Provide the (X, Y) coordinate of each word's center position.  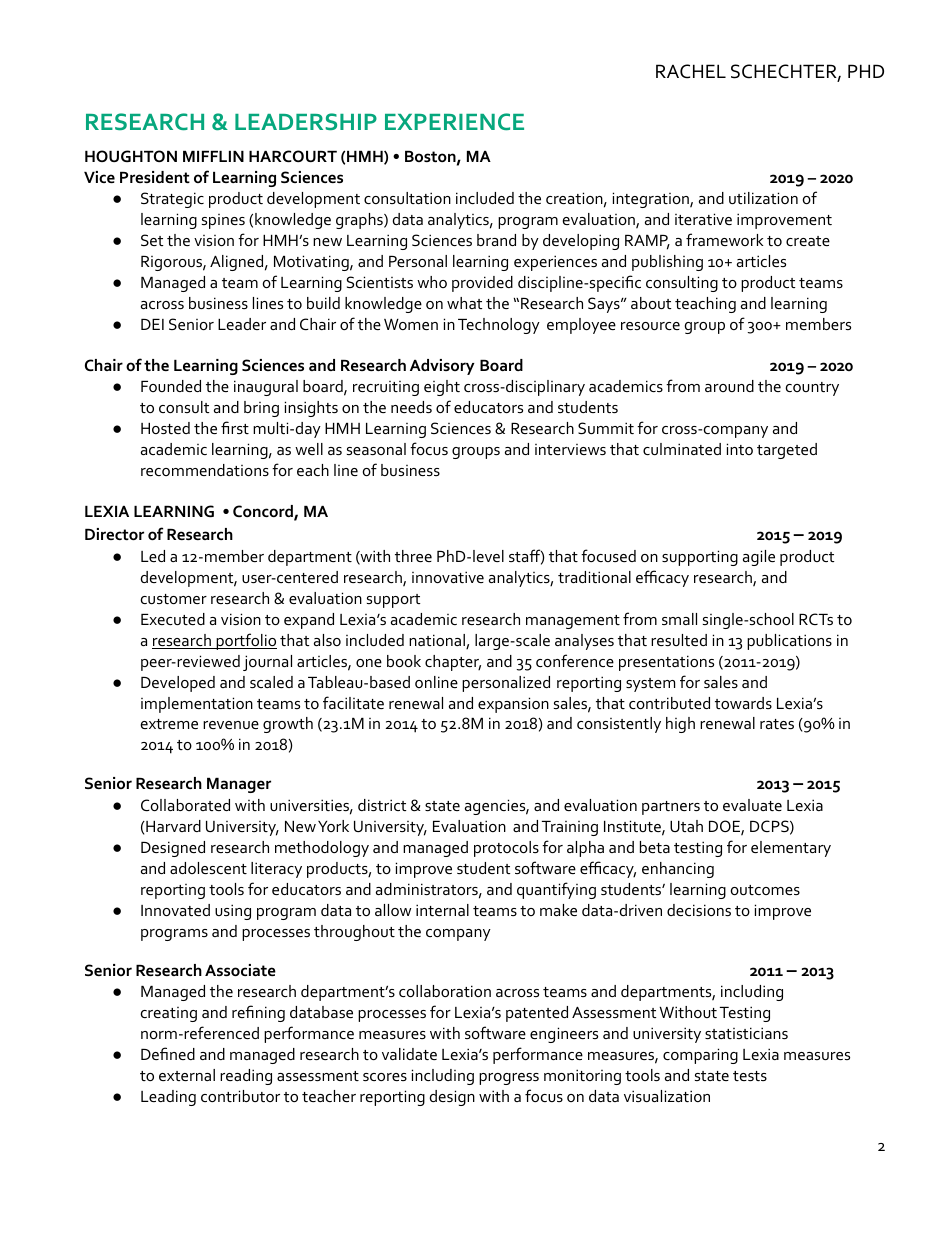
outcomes (765, 890)
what (464, 303)
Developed (178, 684)
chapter (453, 663)
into (740, 449)
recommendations (205, 470)
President (155, 177)
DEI (152, 324)
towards (743, 703)
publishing (667, 263)
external (187, 1075)
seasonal (376, 449)
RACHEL (691, 71)
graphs (360, 221)
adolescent (208, 868)
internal (442, 910)
